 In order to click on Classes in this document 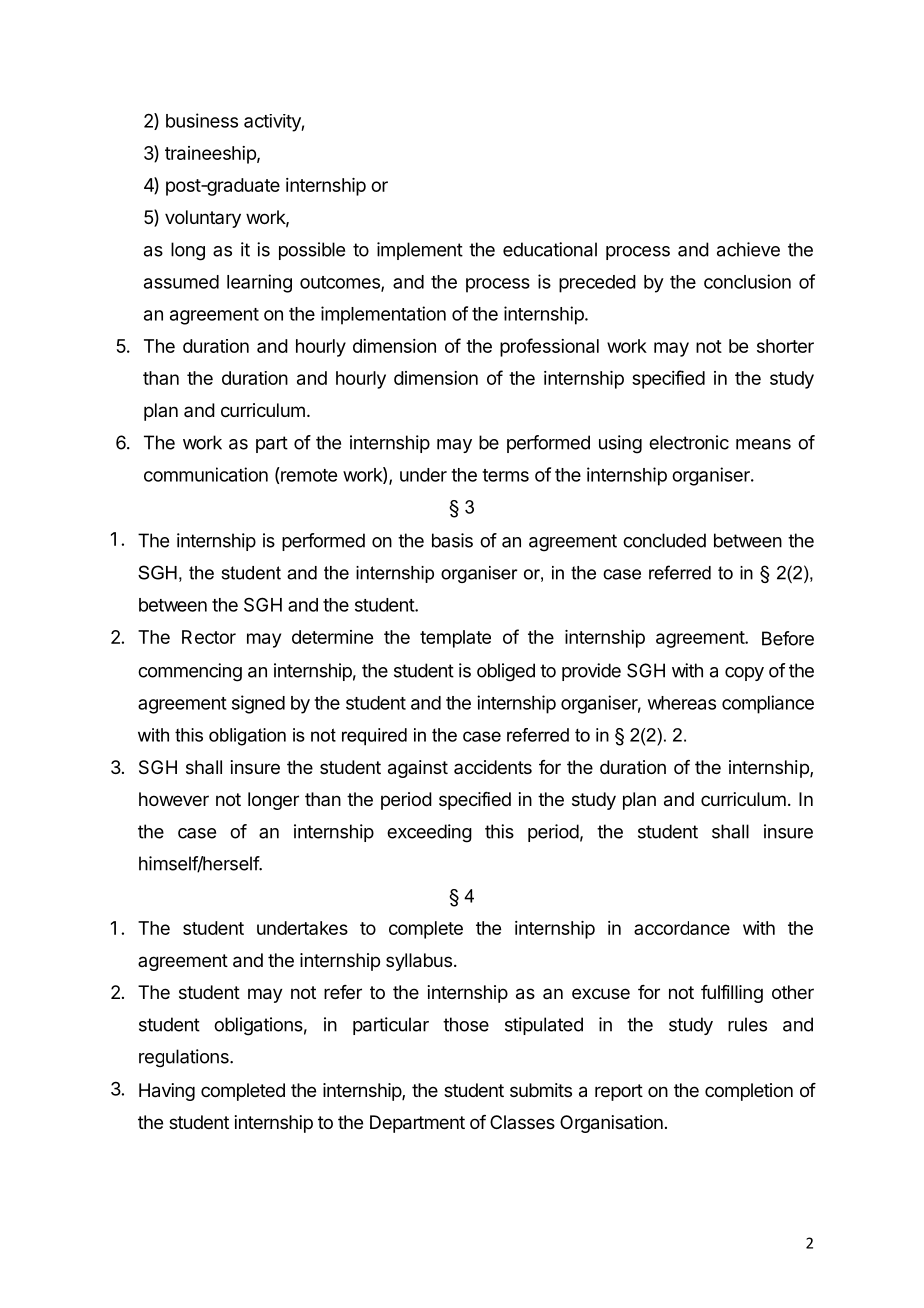, I will do `click(522, 1122)`.
